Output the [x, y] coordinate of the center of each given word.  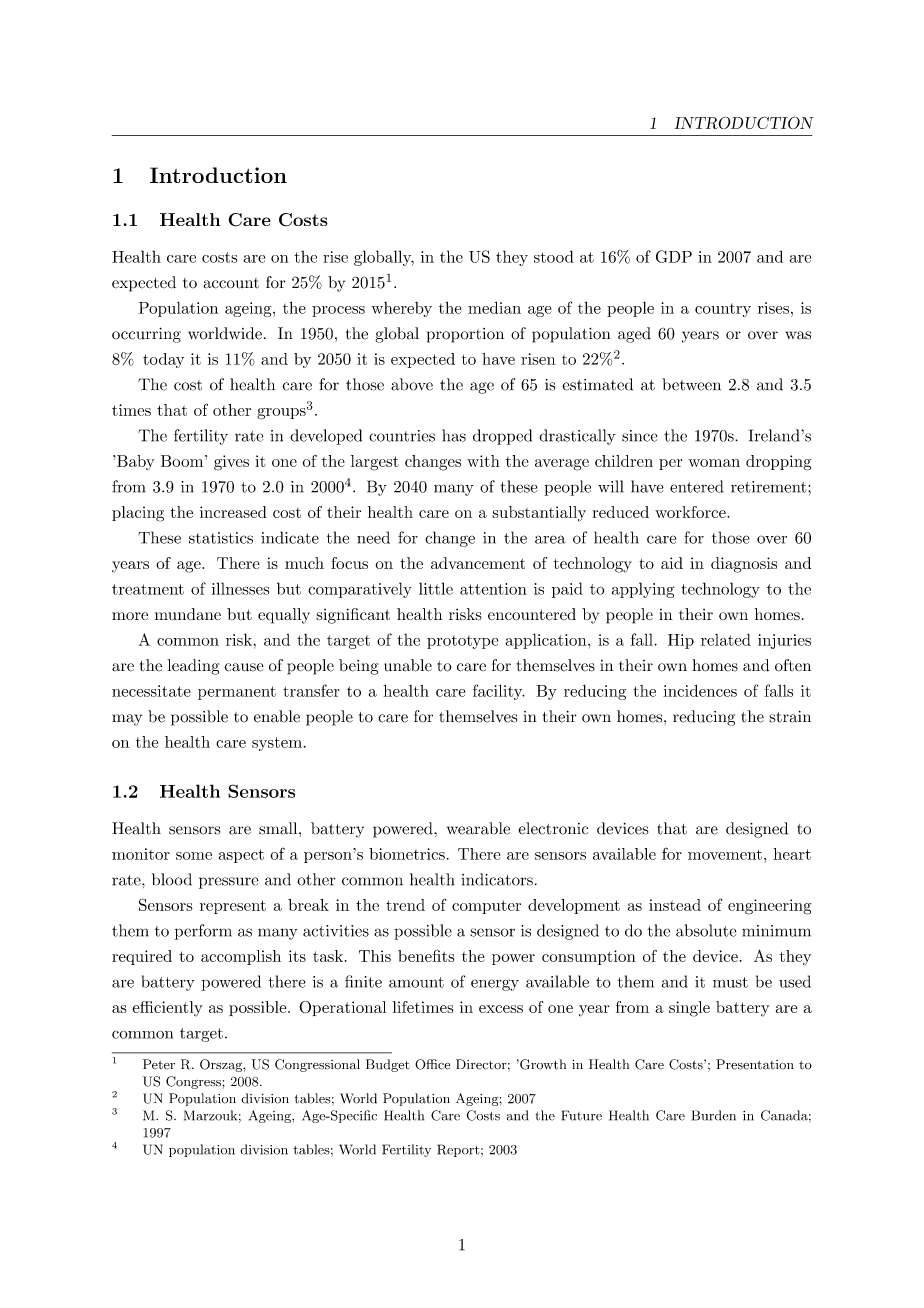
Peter [159, 1064]
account [231, 283]
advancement [478, 563]
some [194, 856]
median [494, 307]
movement [725, 855]
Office [432, 1064]
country [723, 310]
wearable [478, 828]
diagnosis [744, 565]
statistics [221, 538]
